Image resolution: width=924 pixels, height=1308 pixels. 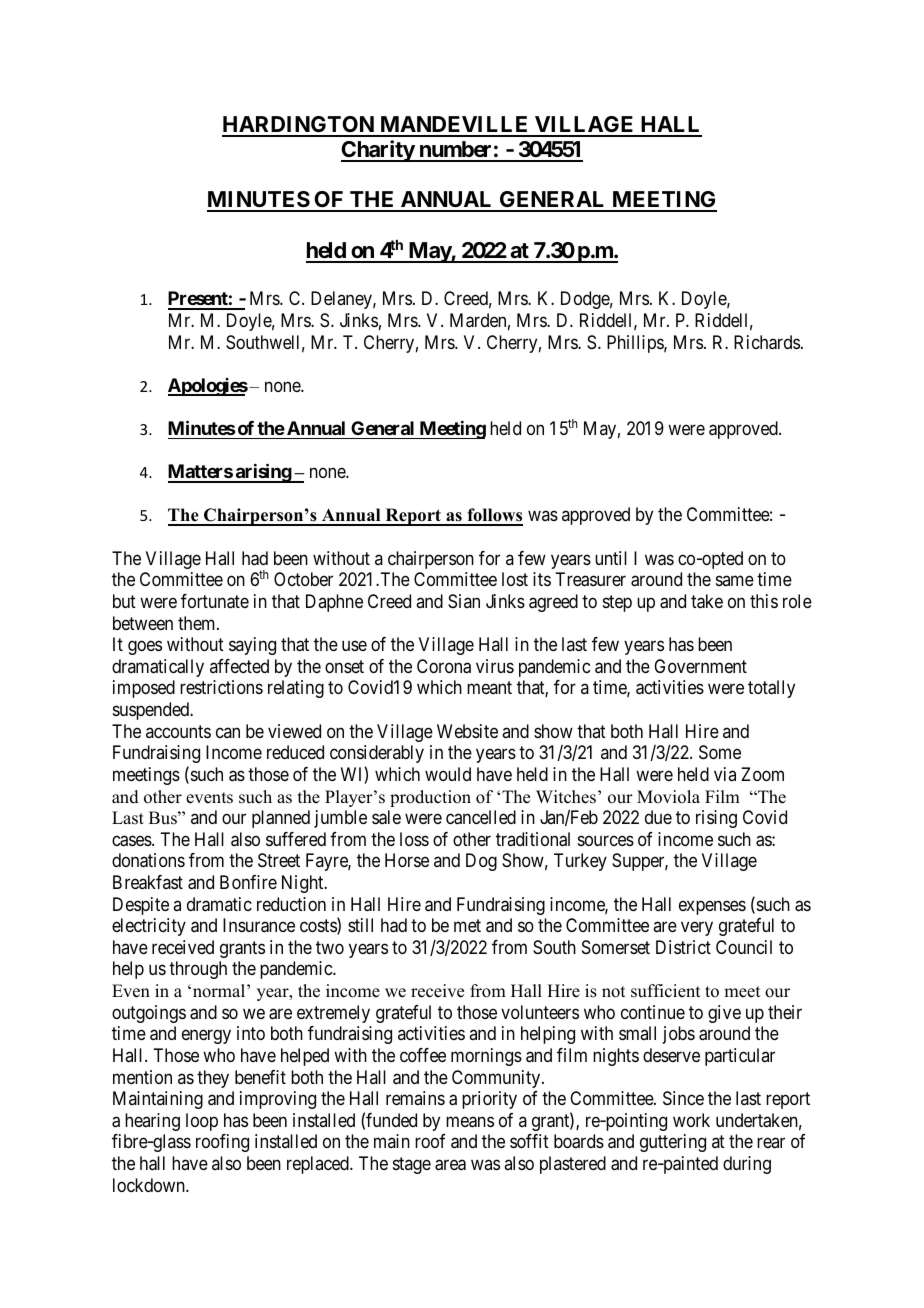 I want to click on Charity, so click(x=378, y=151).
